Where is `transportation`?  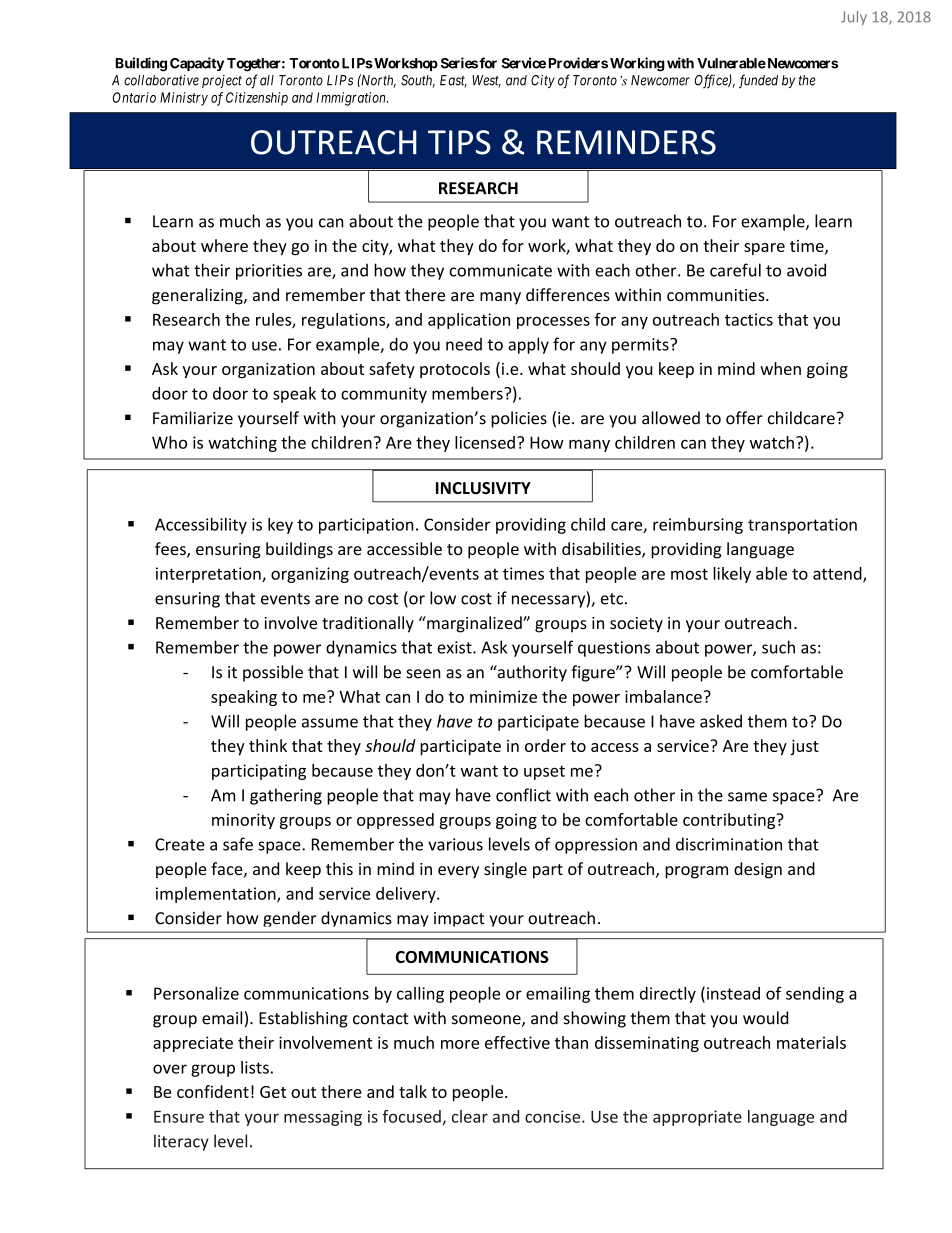 transportation is located at coordinates (802, 526).
